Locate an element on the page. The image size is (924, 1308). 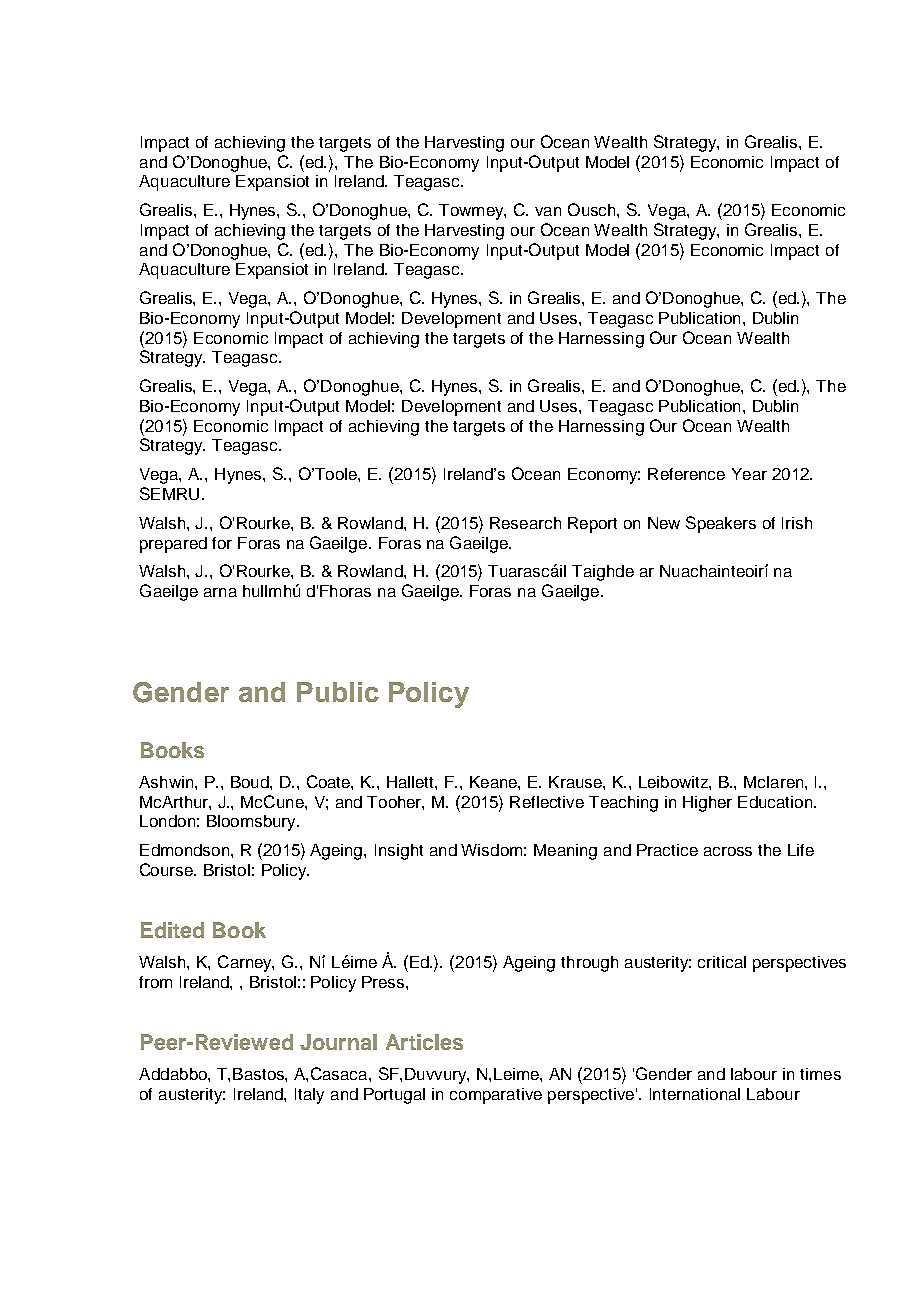
Speakers is located at coordinates (721, 524).
